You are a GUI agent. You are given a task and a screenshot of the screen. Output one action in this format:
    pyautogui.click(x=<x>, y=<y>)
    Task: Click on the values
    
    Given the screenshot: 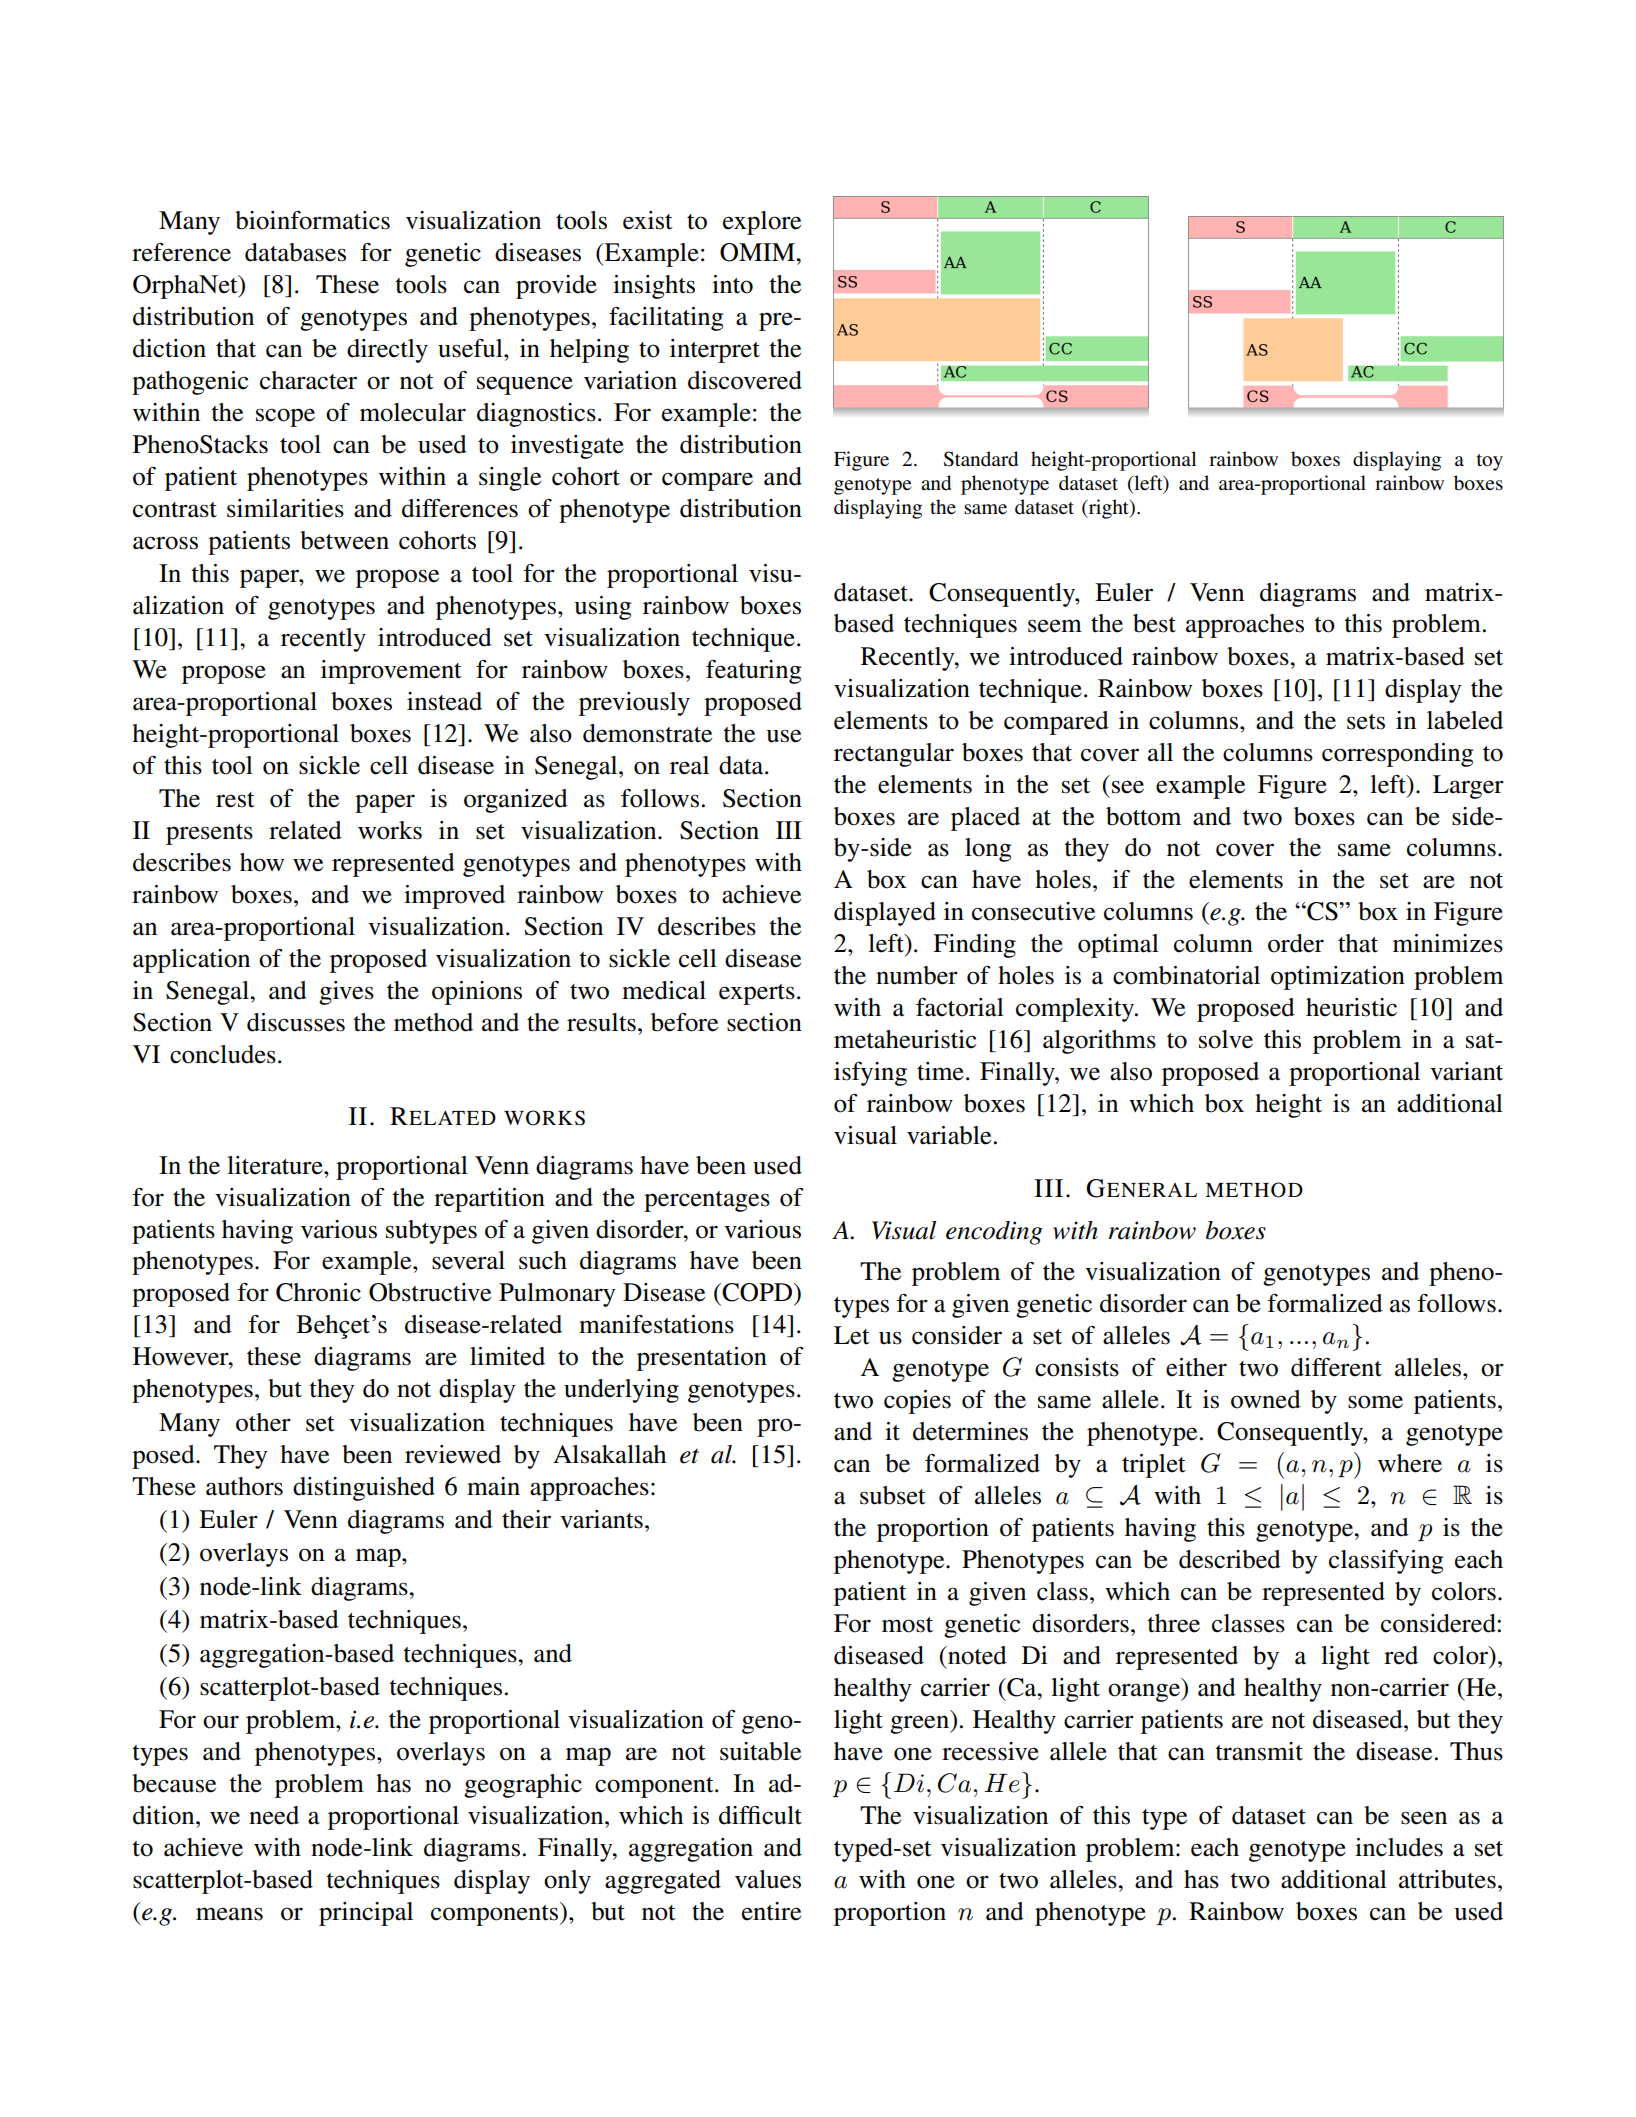 What is the action you would take?
    pyautogui.click(x=768, y=1879)
